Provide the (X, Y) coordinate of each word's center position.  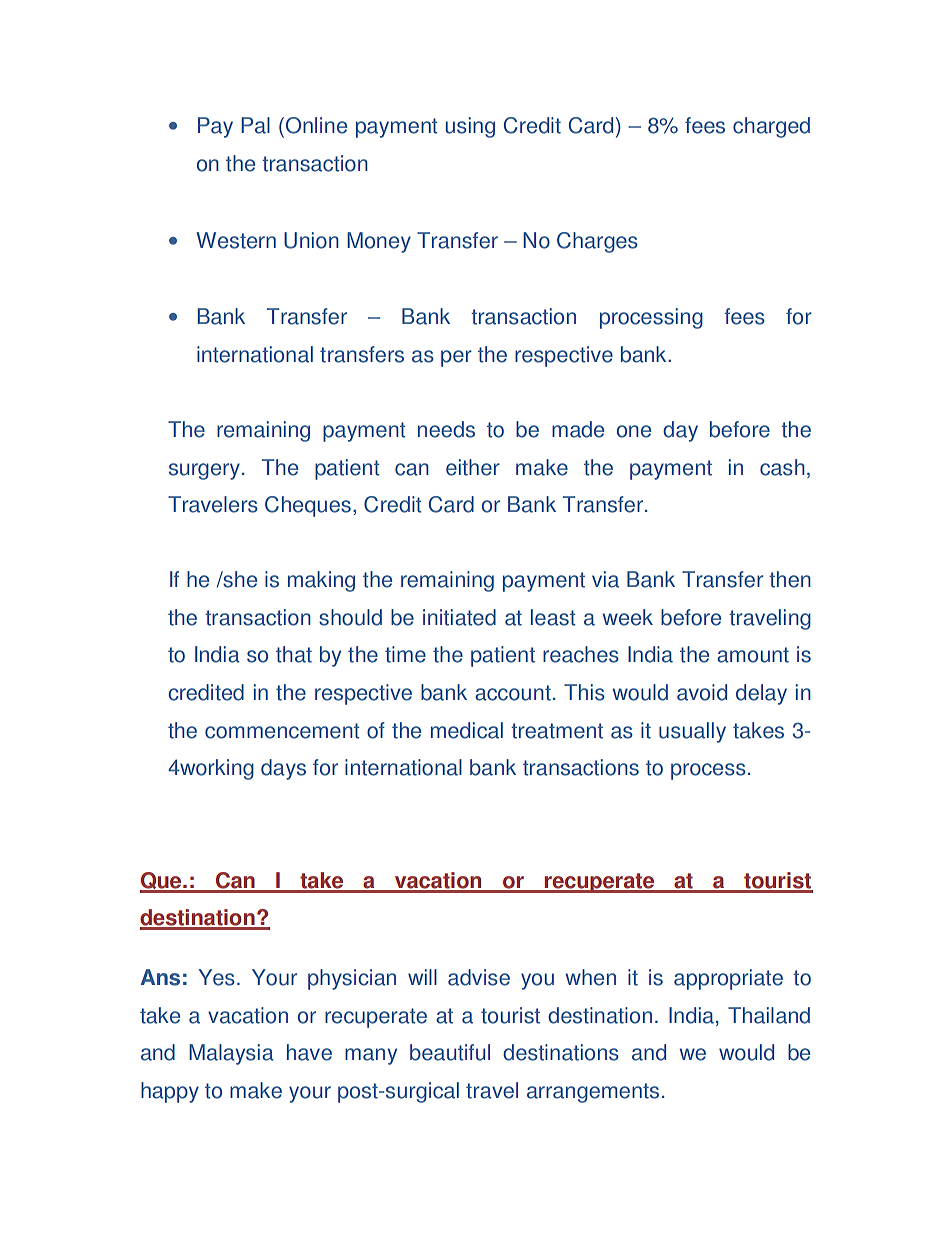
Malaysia (231, 1054)
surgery (204, 471)
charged (771, 127)
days (283, 769)
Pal (255, 125)
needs (446, 429)
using (470, 127)
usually (692, 732)
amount (753, 655)
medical (467, 730)
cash (782, 467)
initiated (459, 617)
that (294, 654)
